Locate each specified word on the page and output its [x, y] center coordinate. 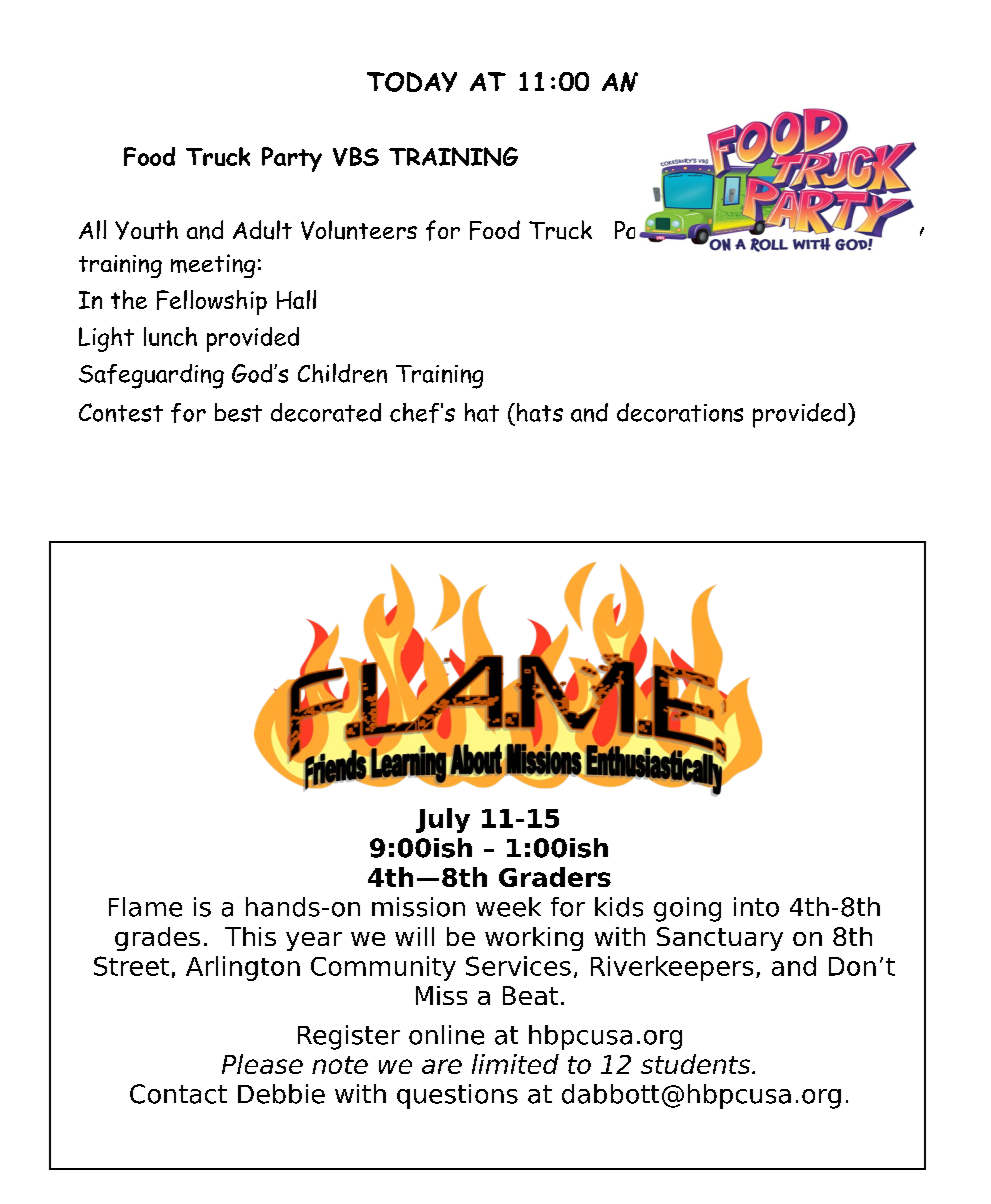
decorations [680, 412]
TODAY [412, 82]
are [442, 1066]
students [697, 1064]
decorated [326, 412]
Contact [178, 1094]
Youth [146, 230]
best [238, 412]
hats [540, 412]
